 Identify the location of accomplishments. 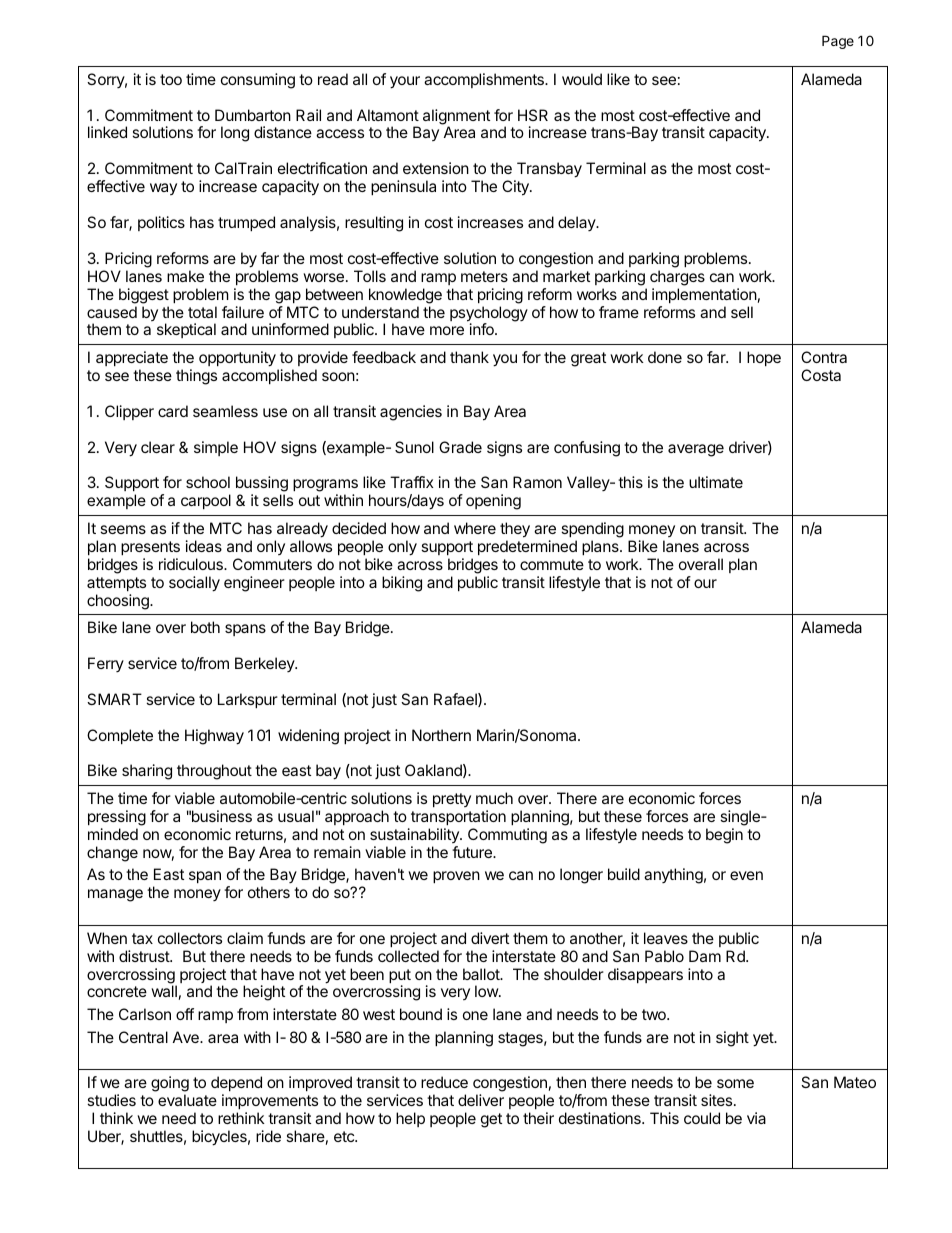
(485, 80).
